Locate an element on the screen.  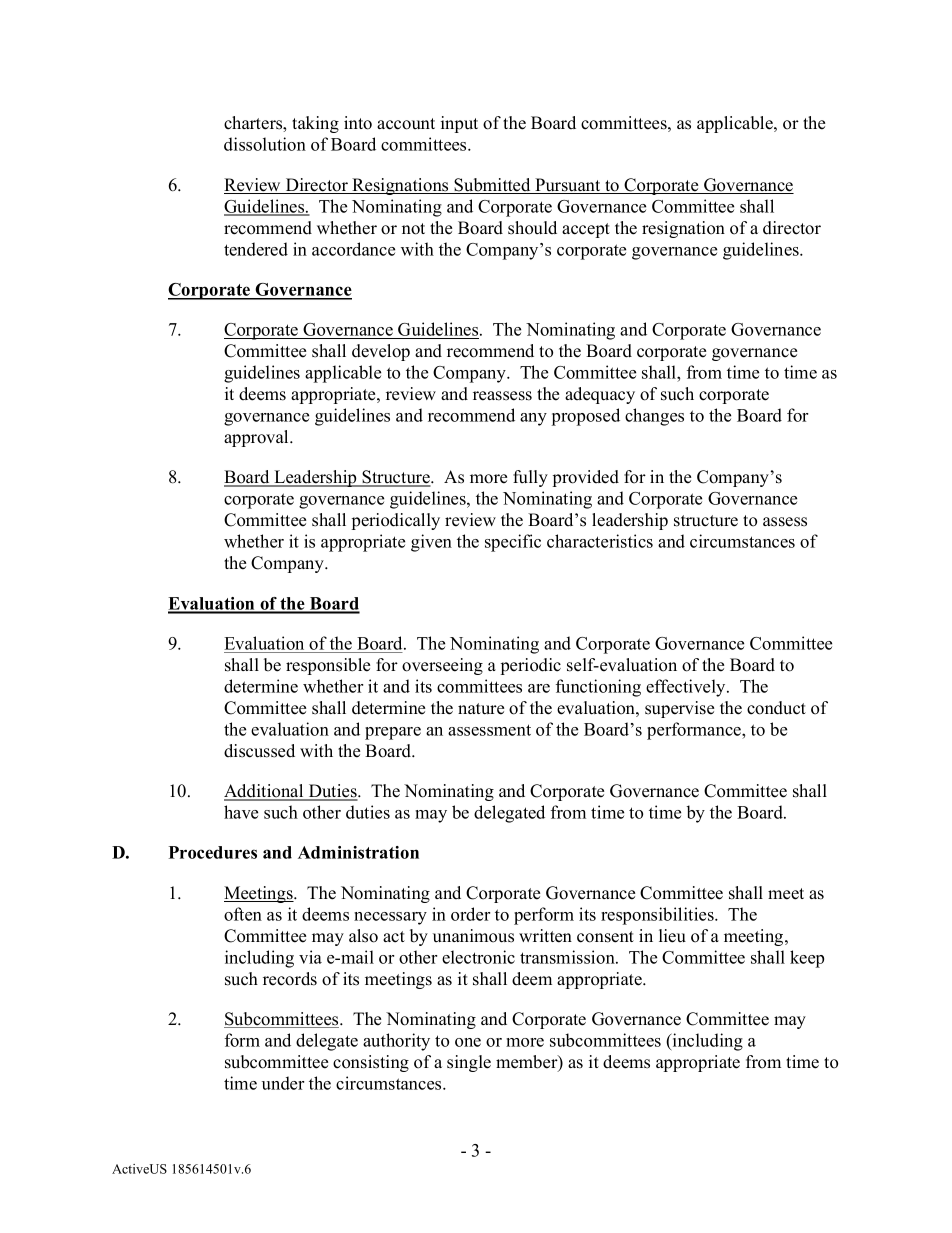
Pursuant is located at coordinates (568, 186).
